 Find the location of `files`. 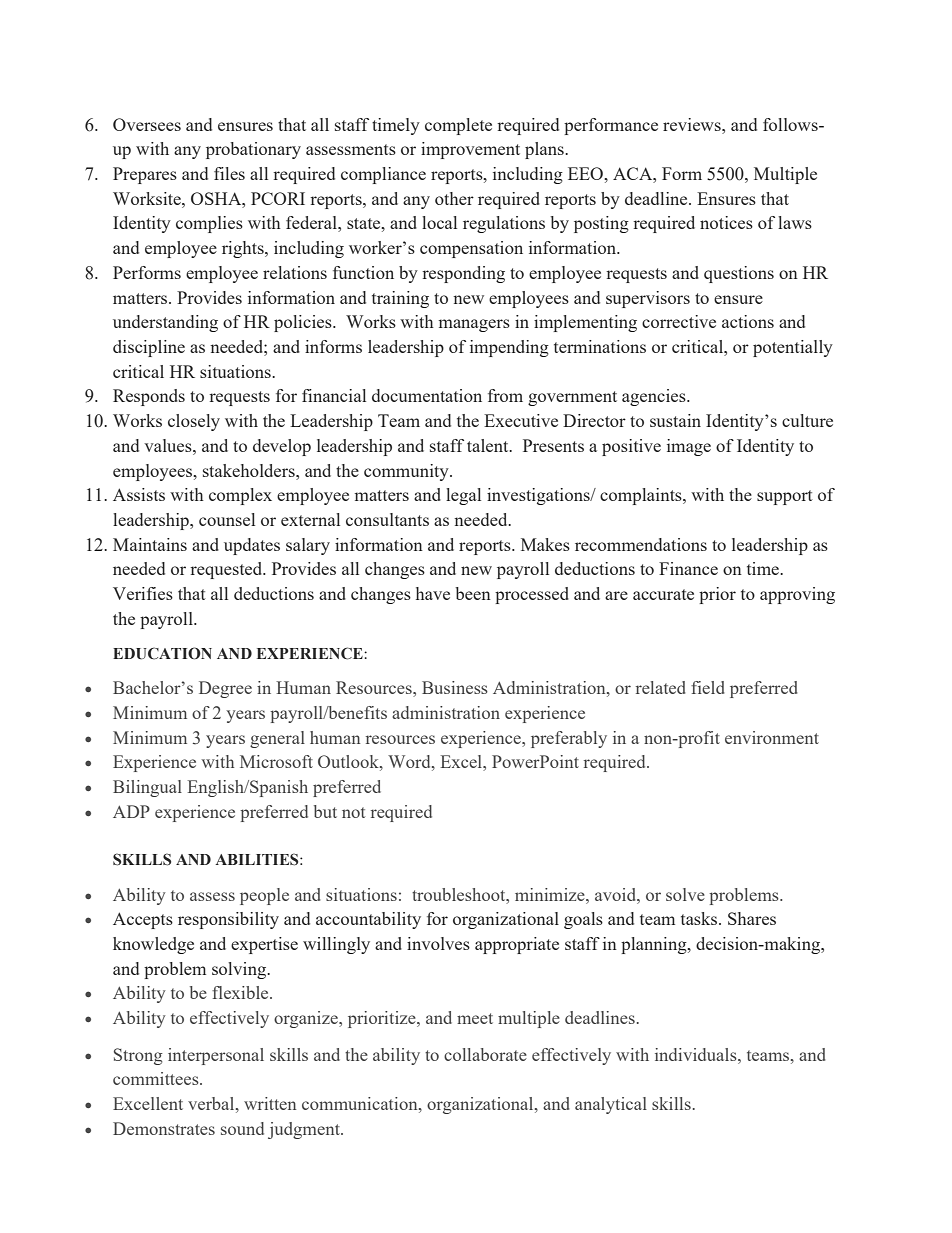

files is located at coordinates (229, 173).
